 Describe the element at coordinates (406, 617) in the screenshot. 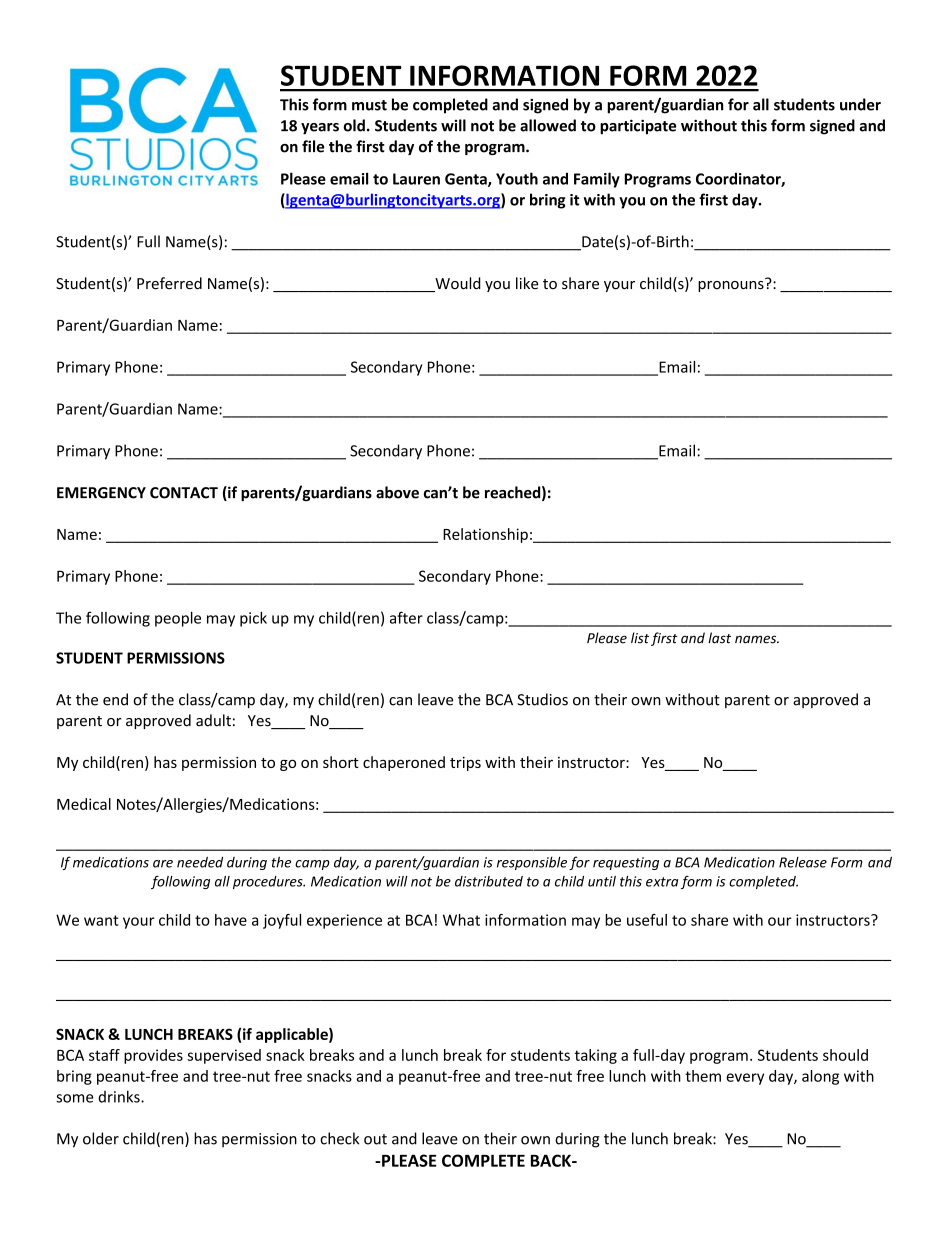

I see `after` at that location.
